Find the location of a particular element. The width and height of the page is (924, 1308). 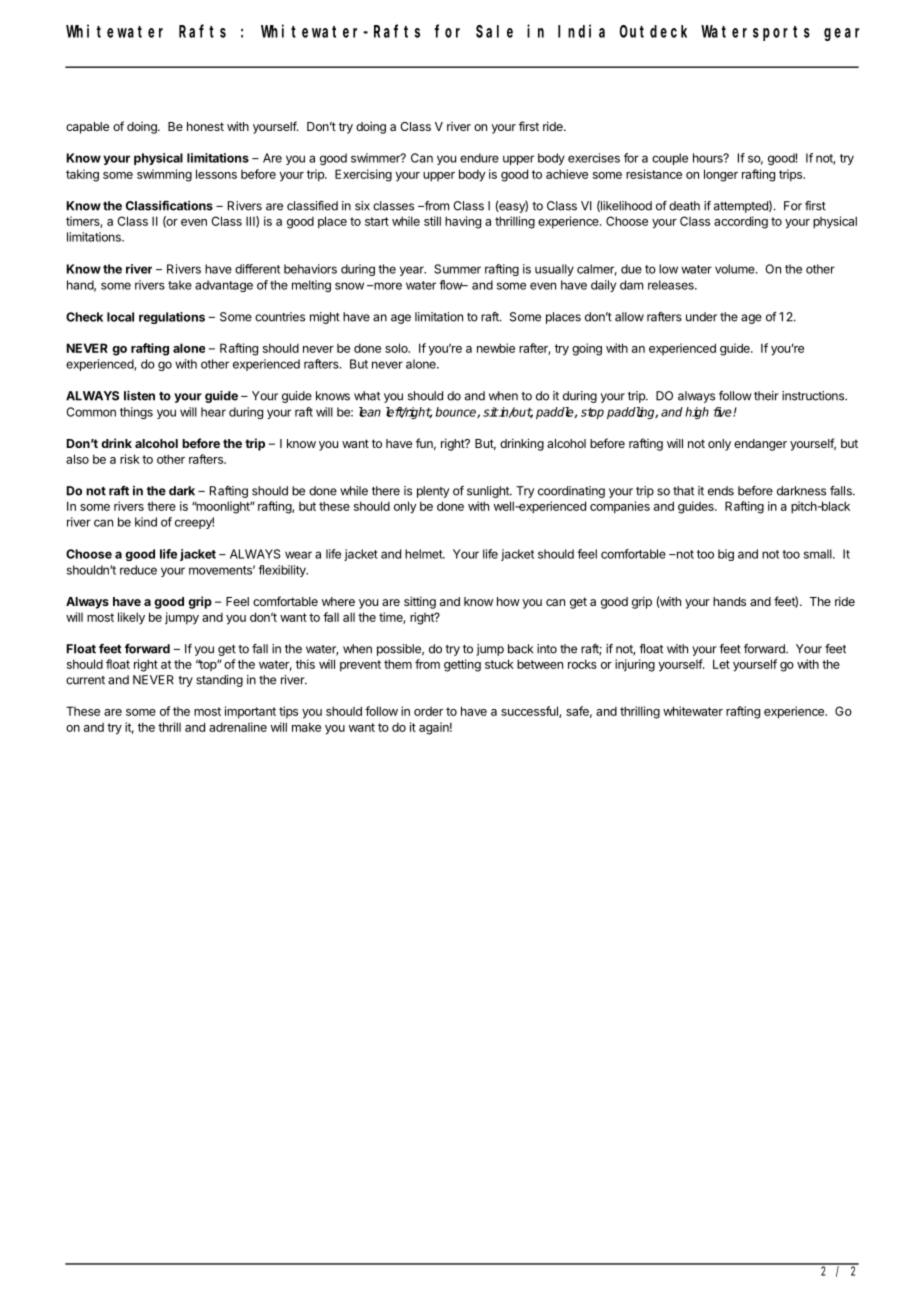

honest is located at coordinates (205, 126).
